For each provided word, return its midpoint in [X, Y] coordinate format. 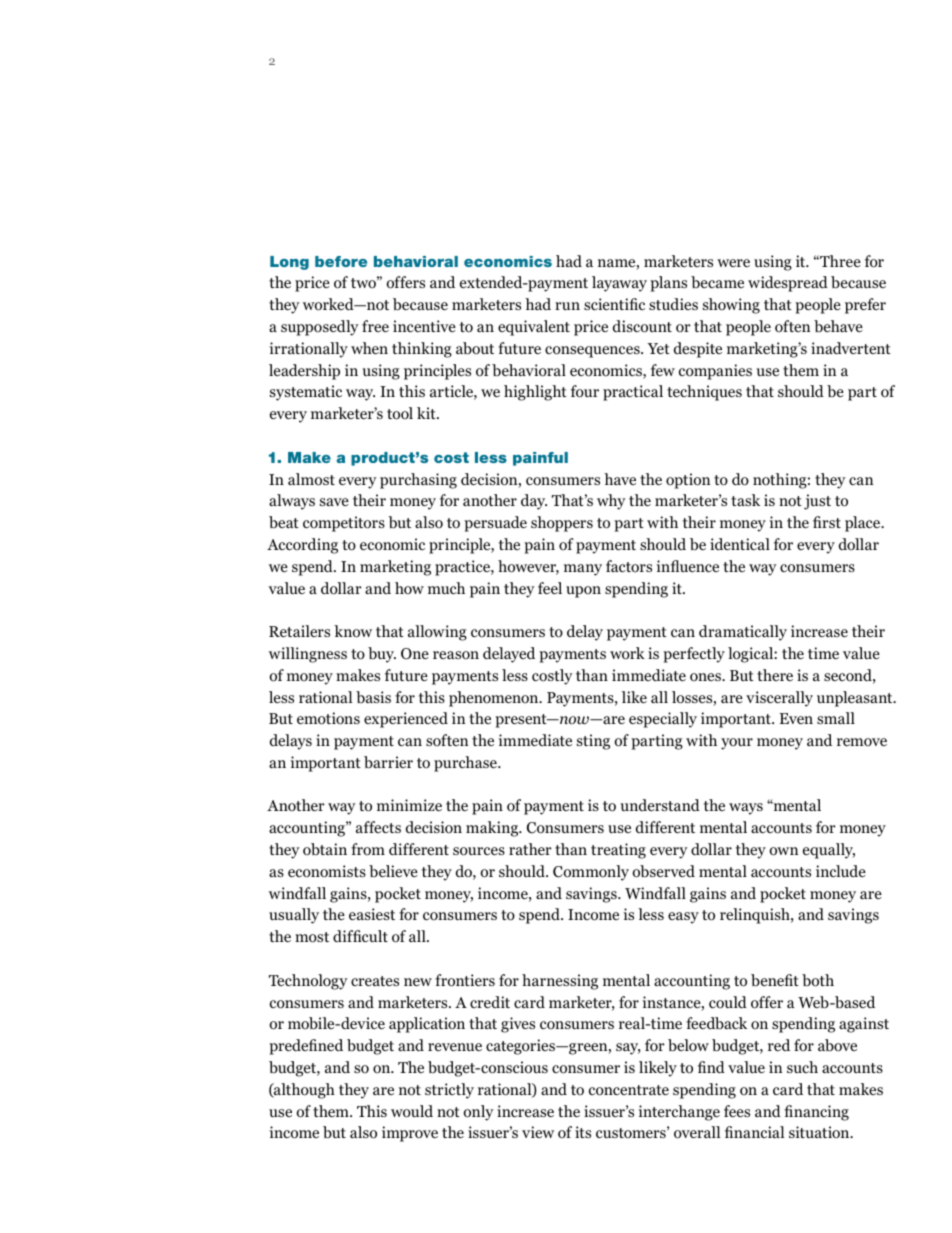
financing [816, 1113]
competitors [344, 524]
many [583, 570]
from [368, 849]
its [583, 1132]
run [567, 306]
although [303, 1091]
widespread [788, 284]
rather [530, 849]
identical [740, 544]
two [364, 283]
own [783, 851]
